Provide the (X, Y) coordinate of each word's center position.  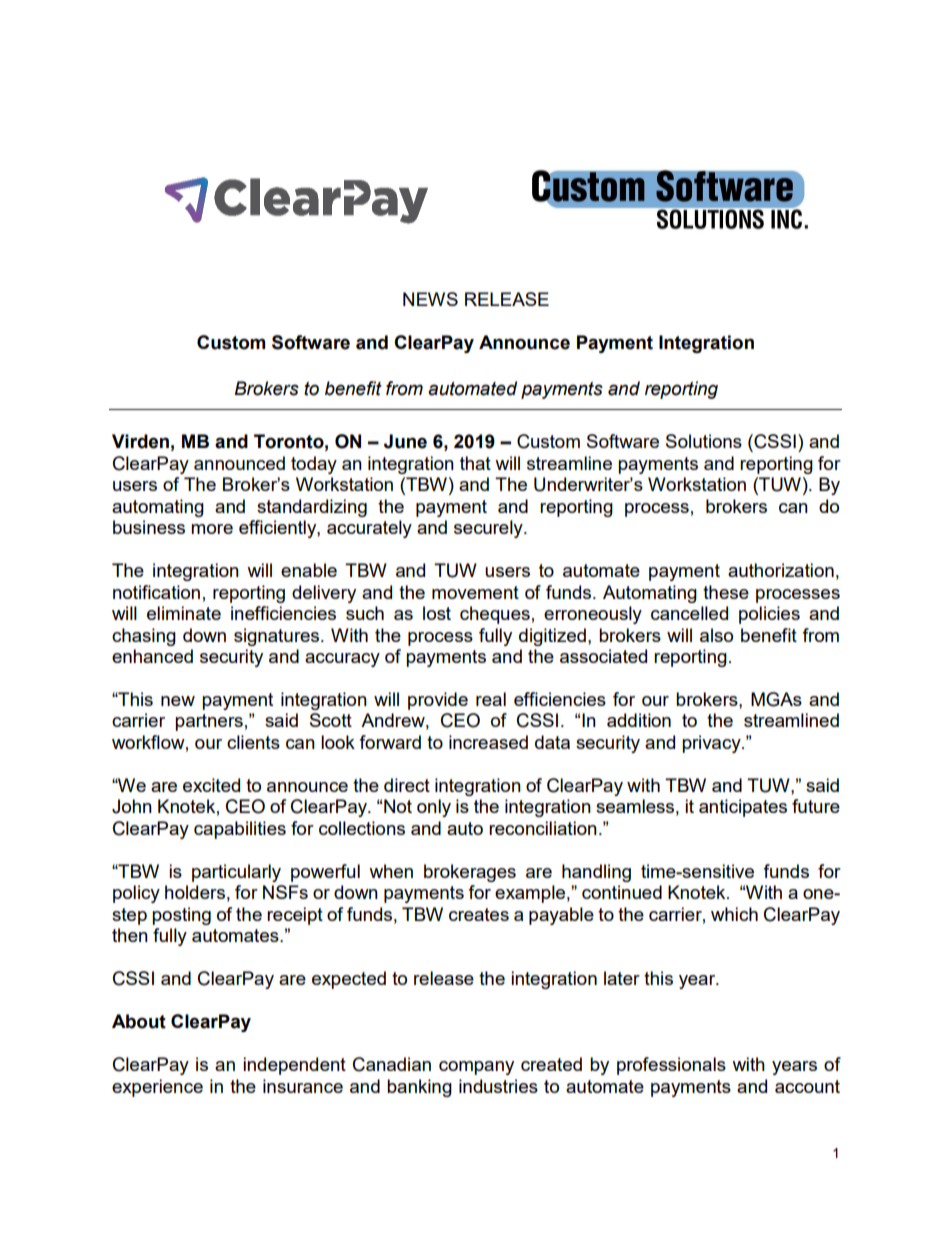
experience (157, 1088)
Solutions (704, 441)
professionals (671, 1066)
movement (475, 592)
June (405, 441)
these (726, 592)
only (434, 808)
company (476, 1068)
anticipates (743, 808)
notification (156, 592)
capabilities (240, 830)
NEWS (430, 299)
